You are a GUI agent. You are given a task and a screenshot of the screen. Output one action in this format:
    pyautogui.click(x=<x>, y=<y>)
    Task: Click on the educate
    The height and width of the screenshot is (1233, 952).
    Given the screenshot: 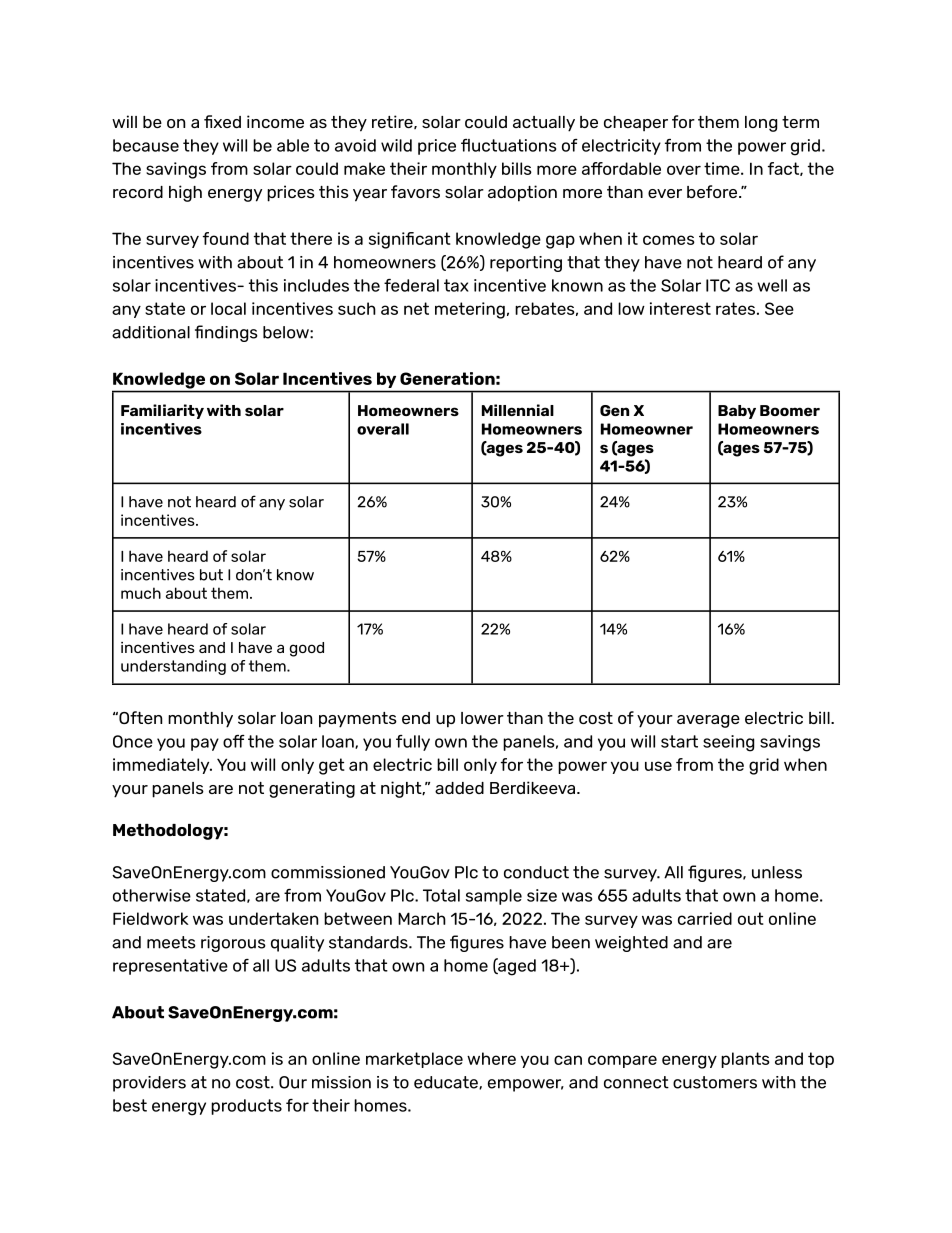 What is the action you would take?
    pyautogui.click(x=447, y=1082)
